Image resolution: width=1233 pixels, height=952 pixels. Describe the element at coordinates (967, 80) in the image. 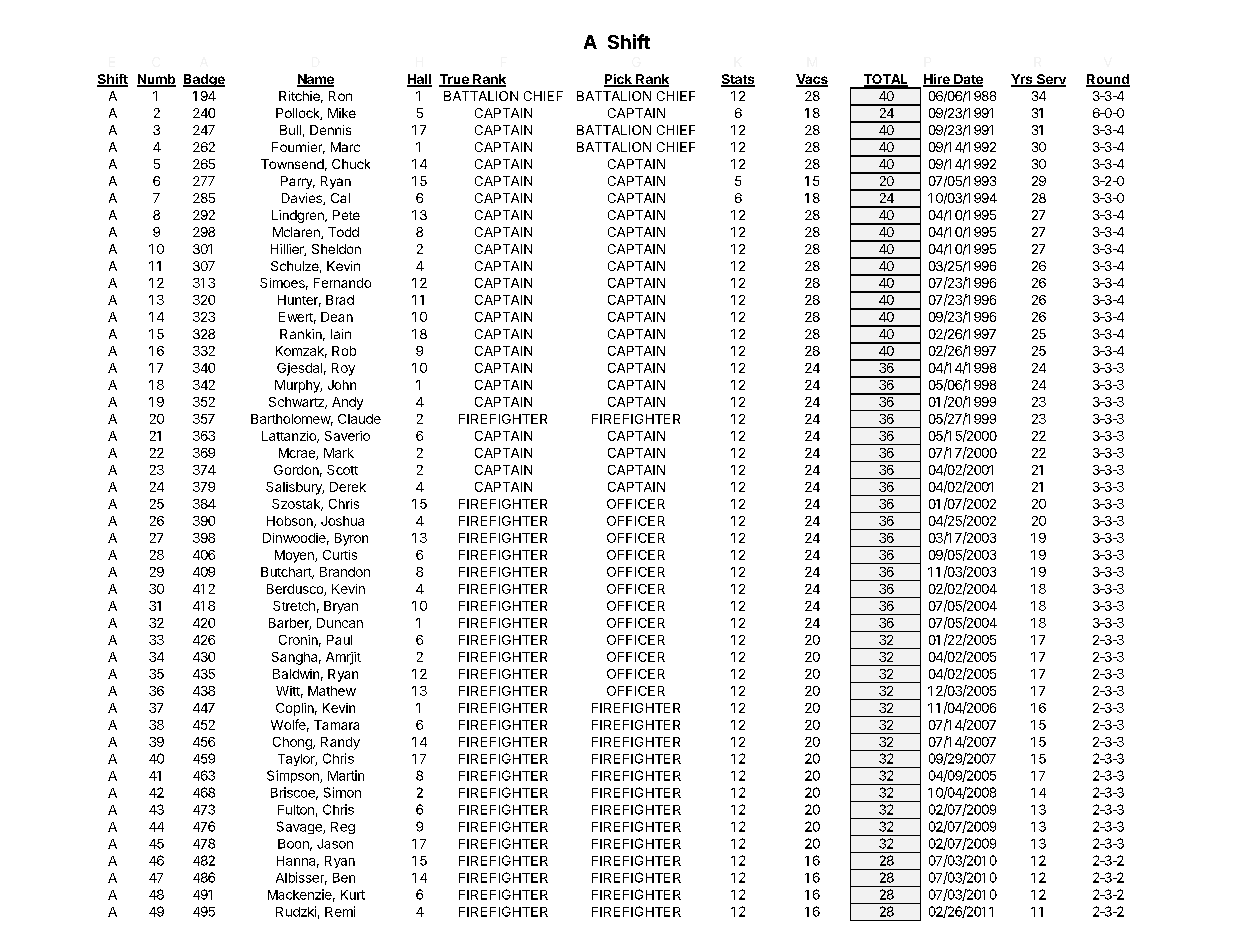

I see `Date` at that location.
